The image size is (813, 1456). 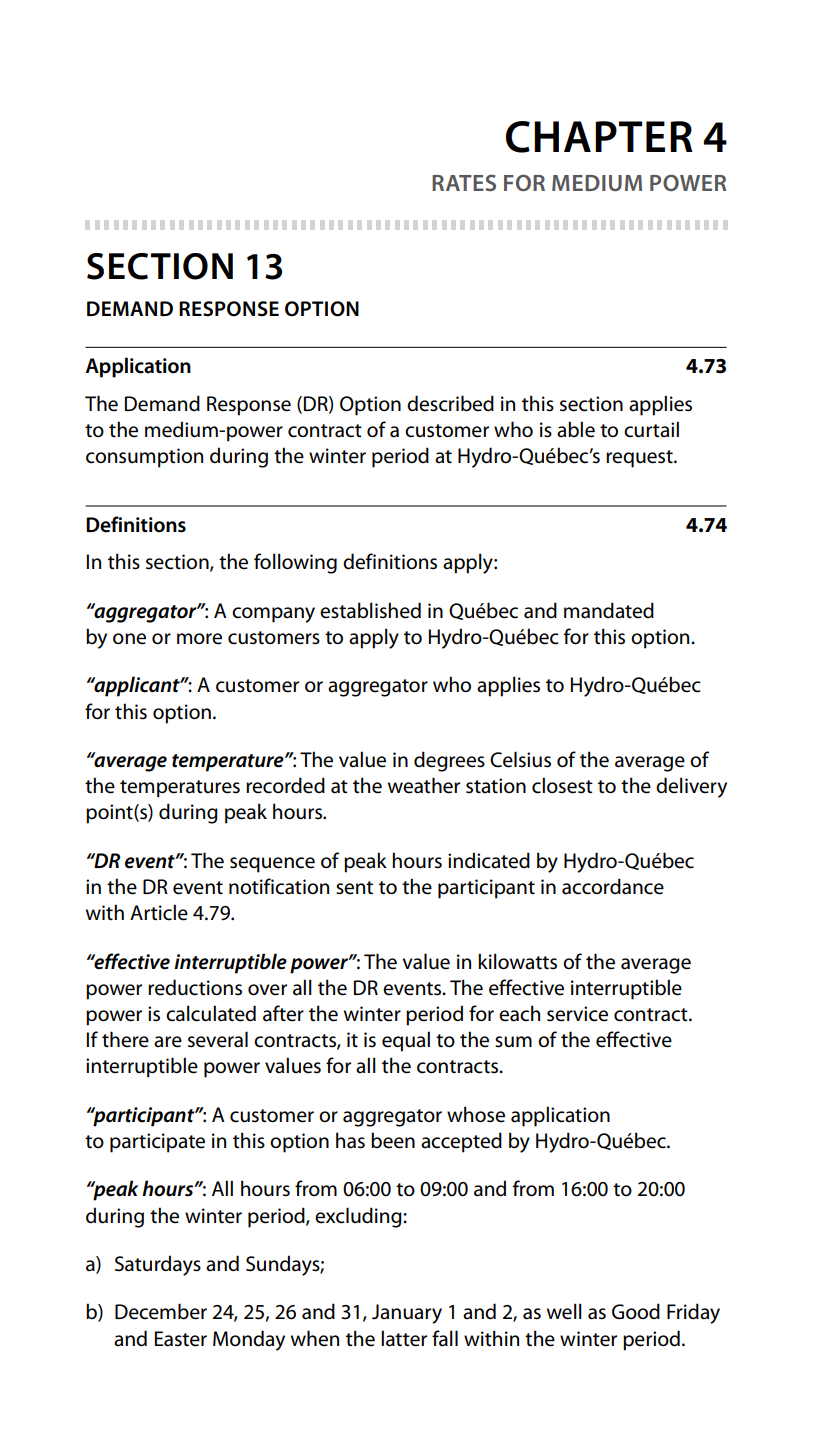 I want to click on RATES, so click(x=464, y=182).
